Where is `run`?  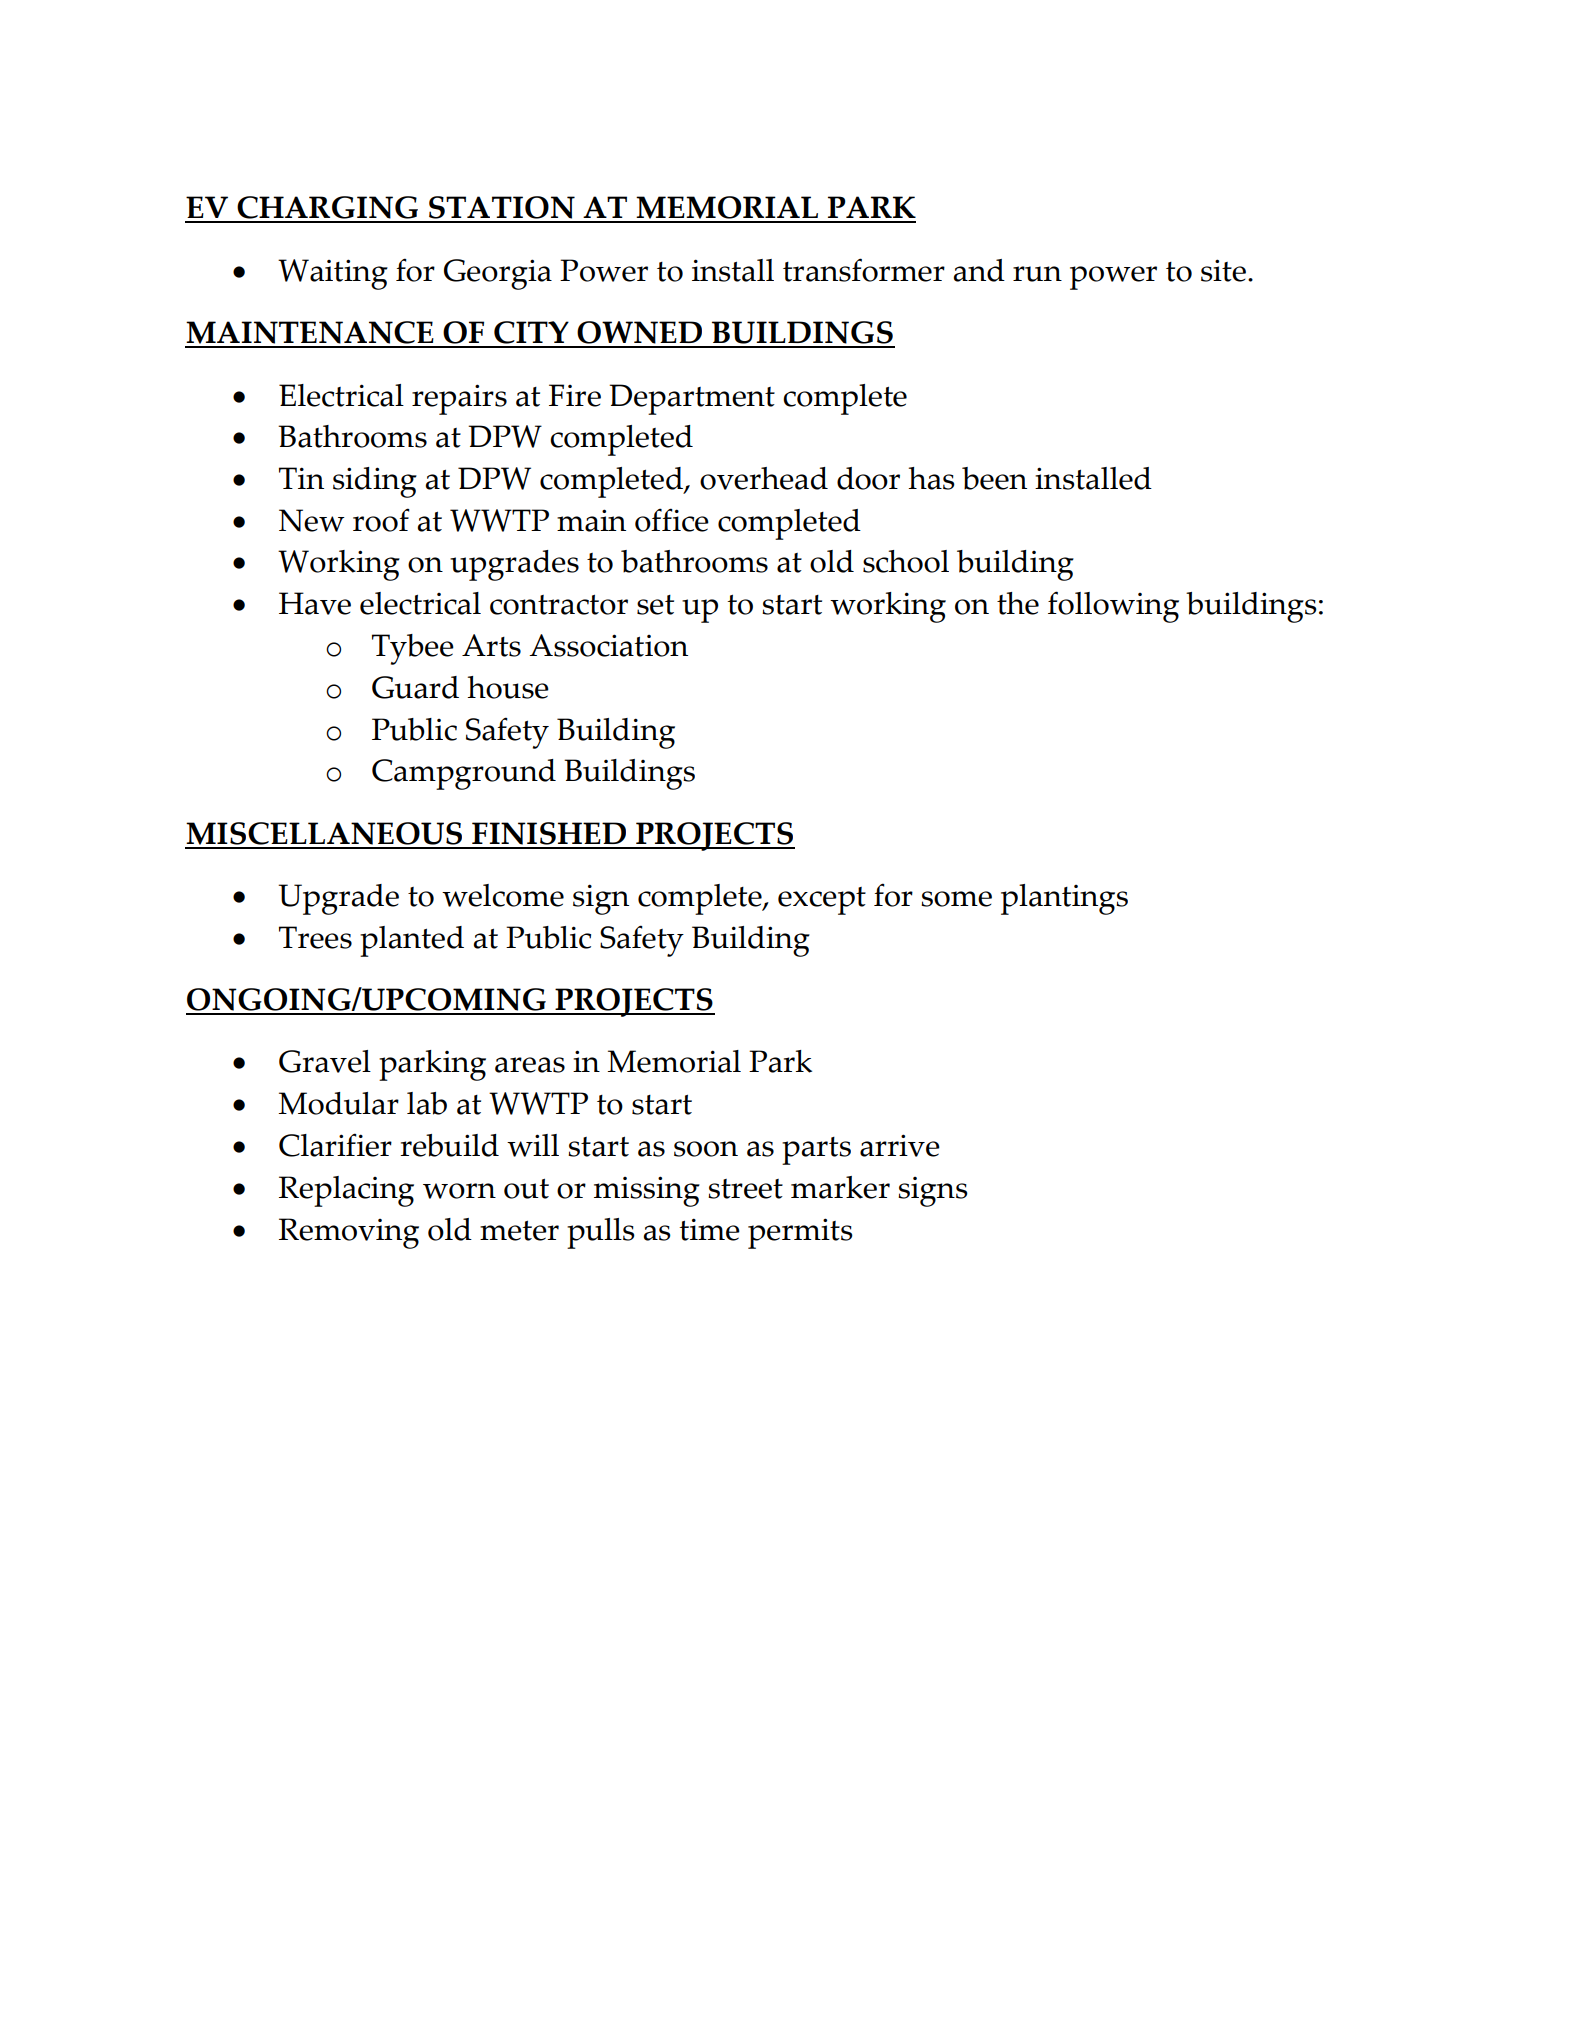 run is located at coordinates (1037, 274).
